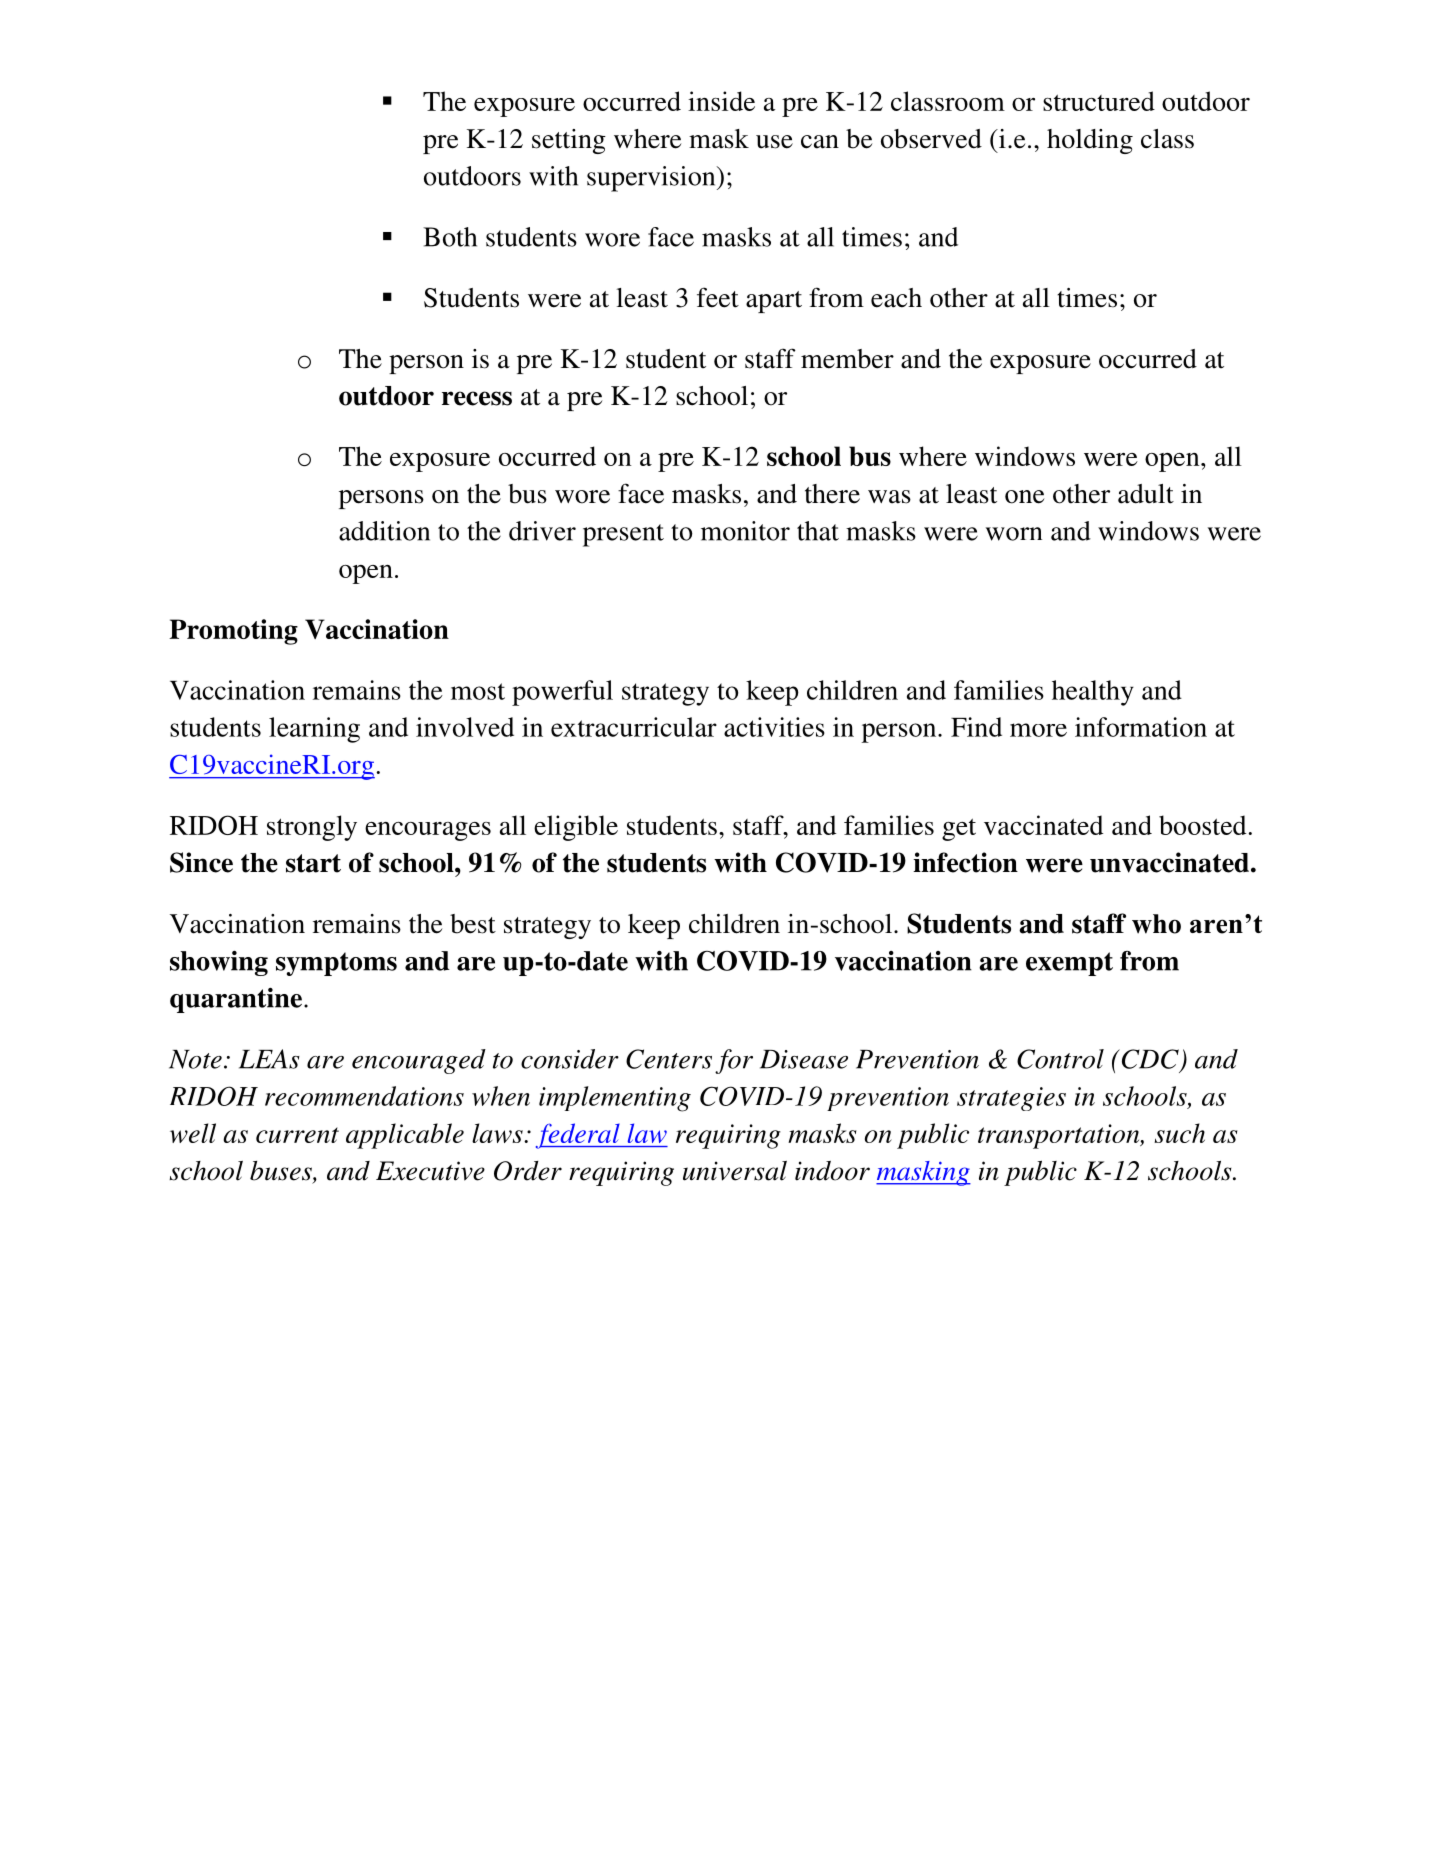  Describe the element at coordinates (735, 1171) in the page. I see `universal` at that location.
